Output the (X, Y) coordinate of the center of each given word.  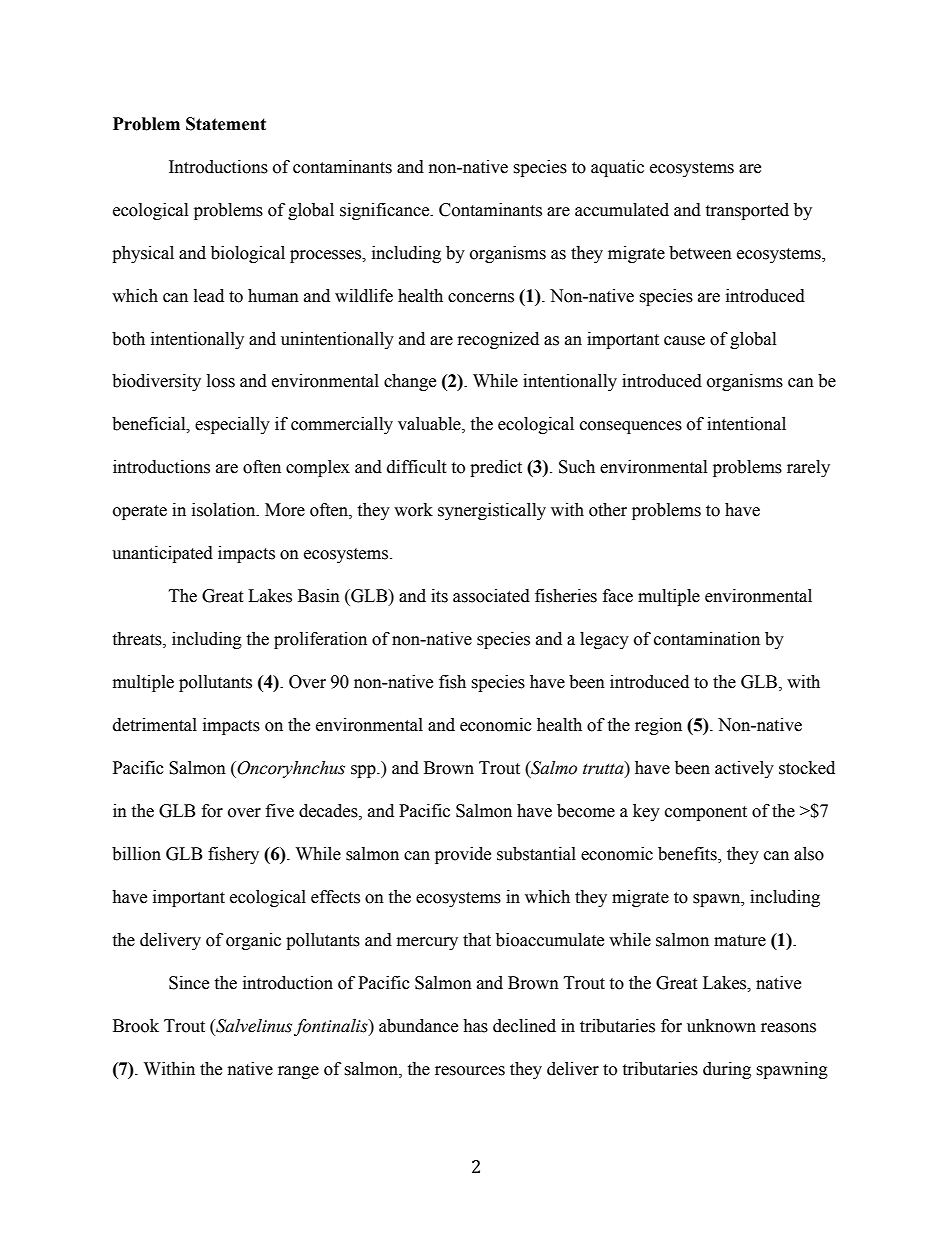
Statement (226, 124)
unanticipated (162, 554)
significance (386, 211)
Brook (136, 1026)
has (475, 1026)
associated (491, 596)
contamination (707, 639)
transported (747, 211)
